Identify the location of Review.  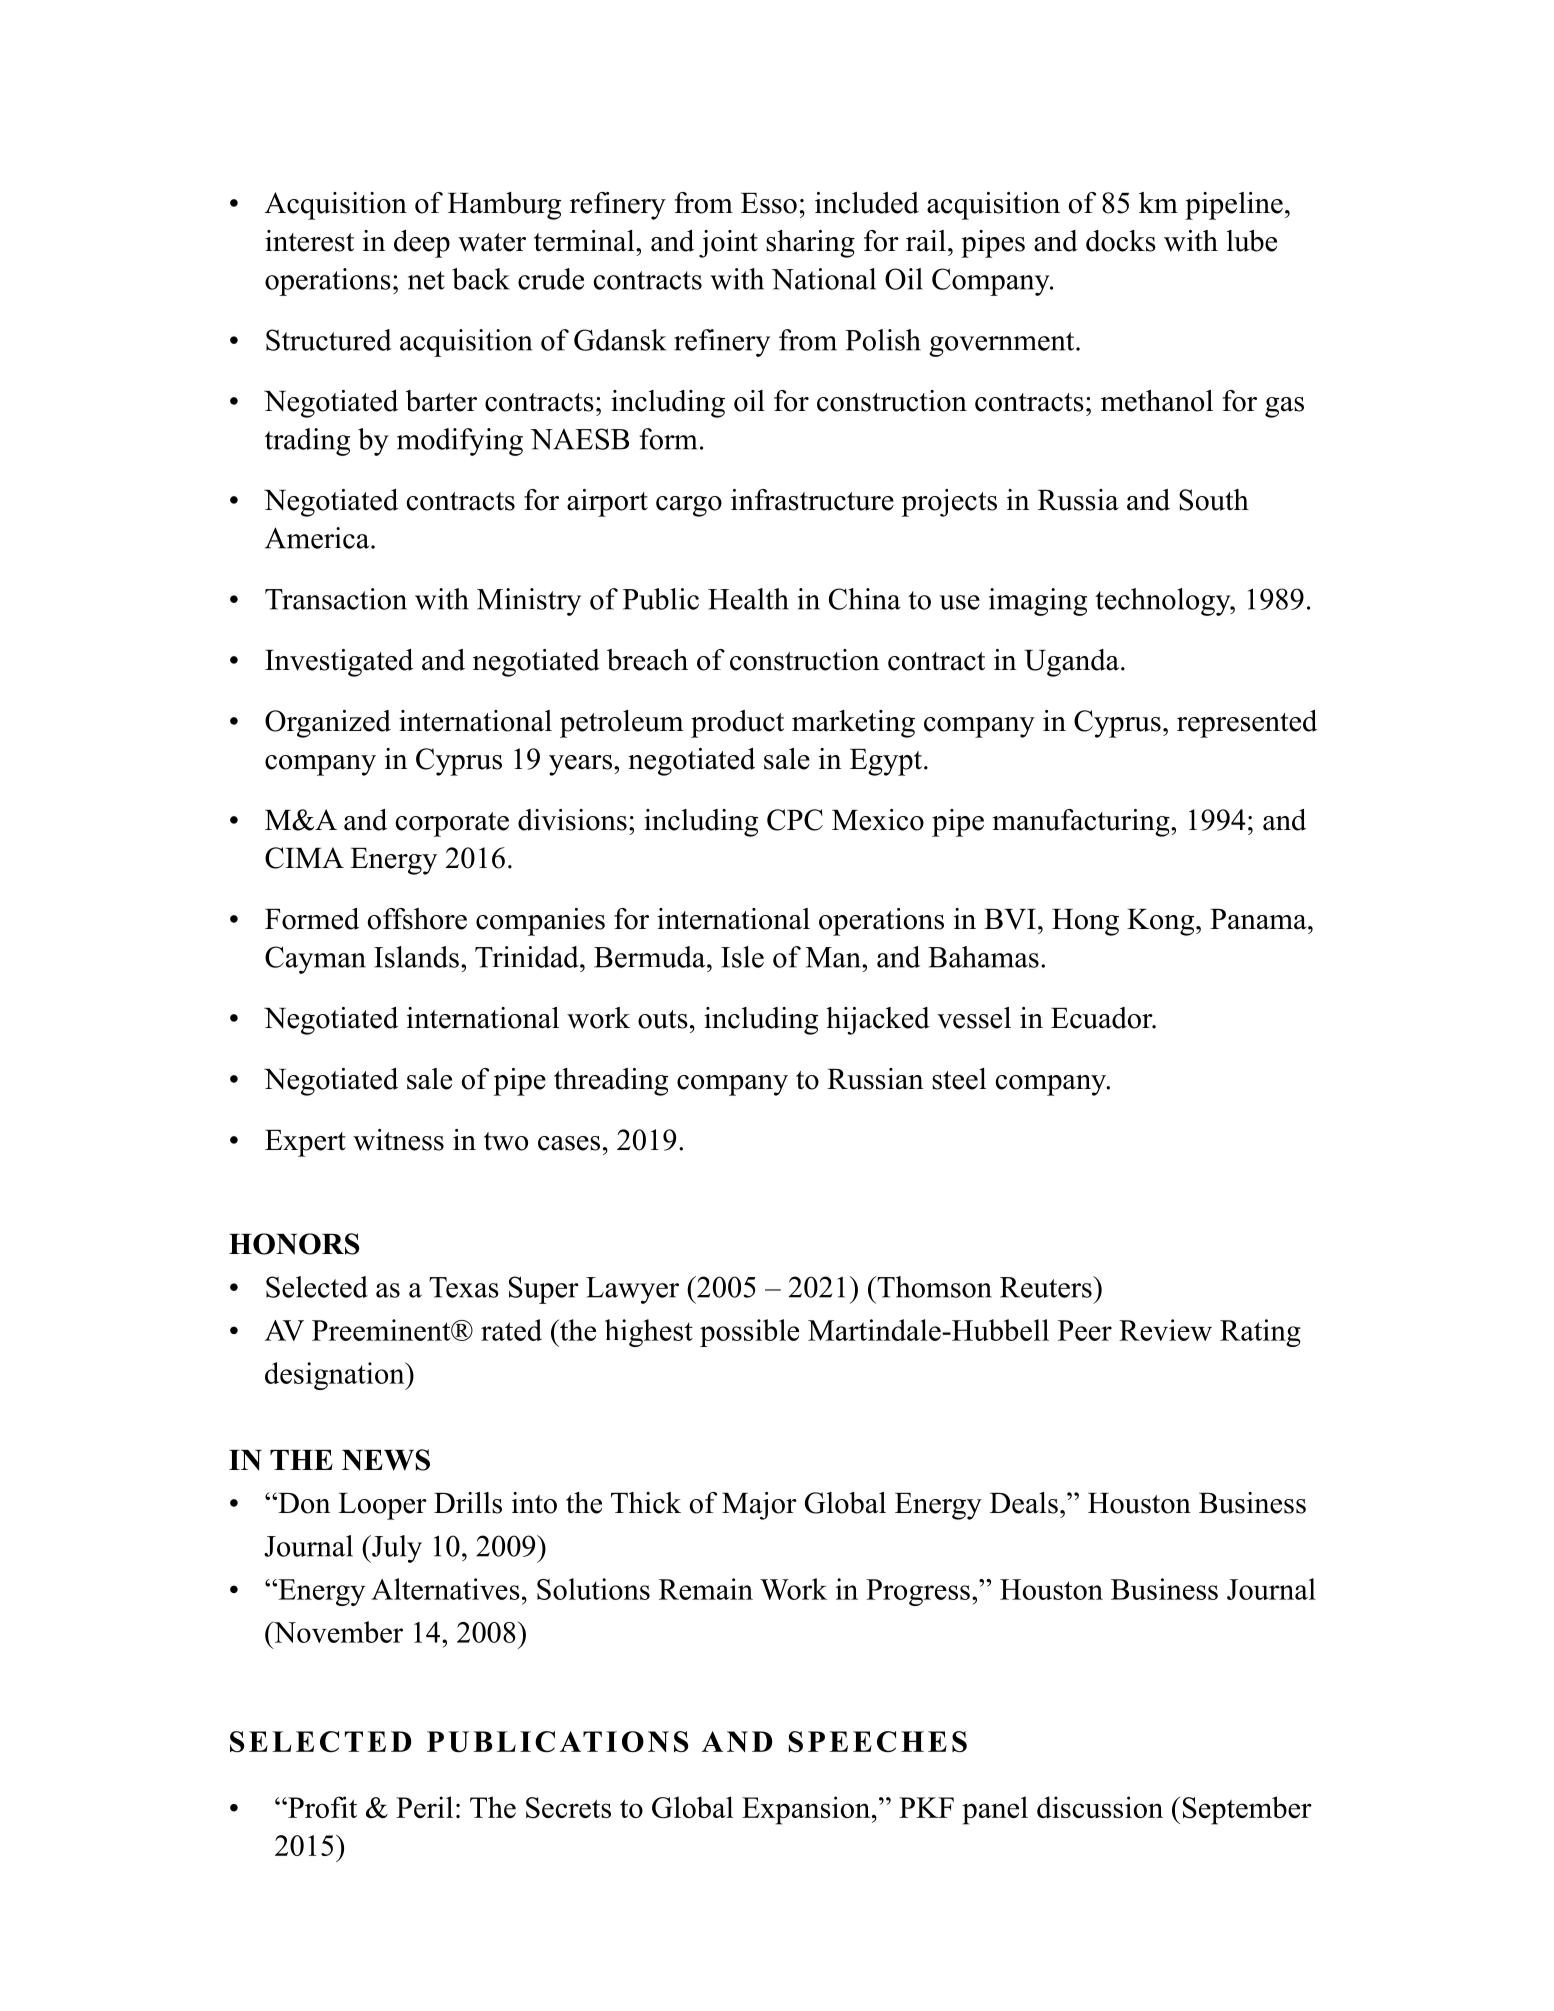
(1165, 1330).
